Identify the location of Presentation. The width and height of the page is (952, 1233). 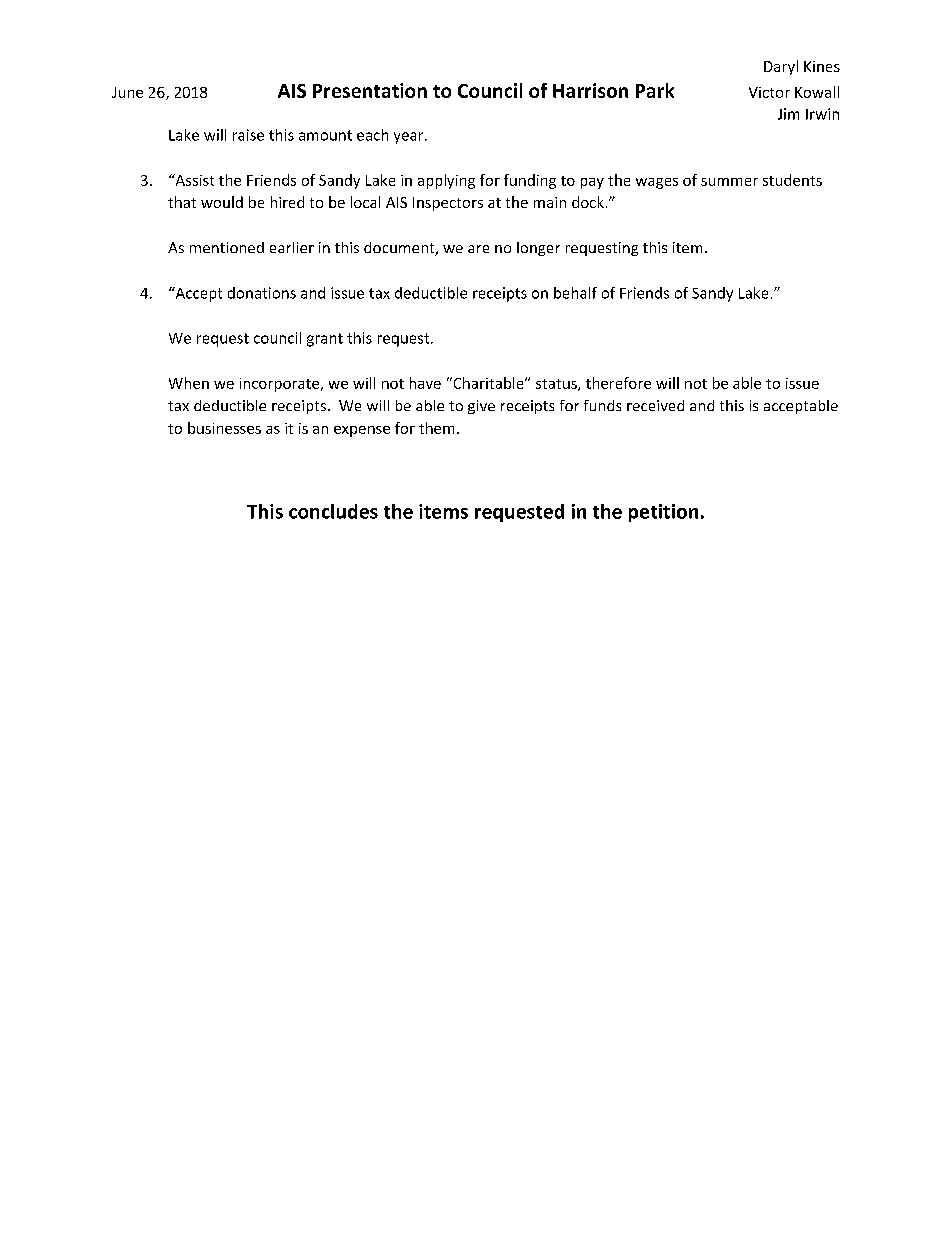
(370, 90).
